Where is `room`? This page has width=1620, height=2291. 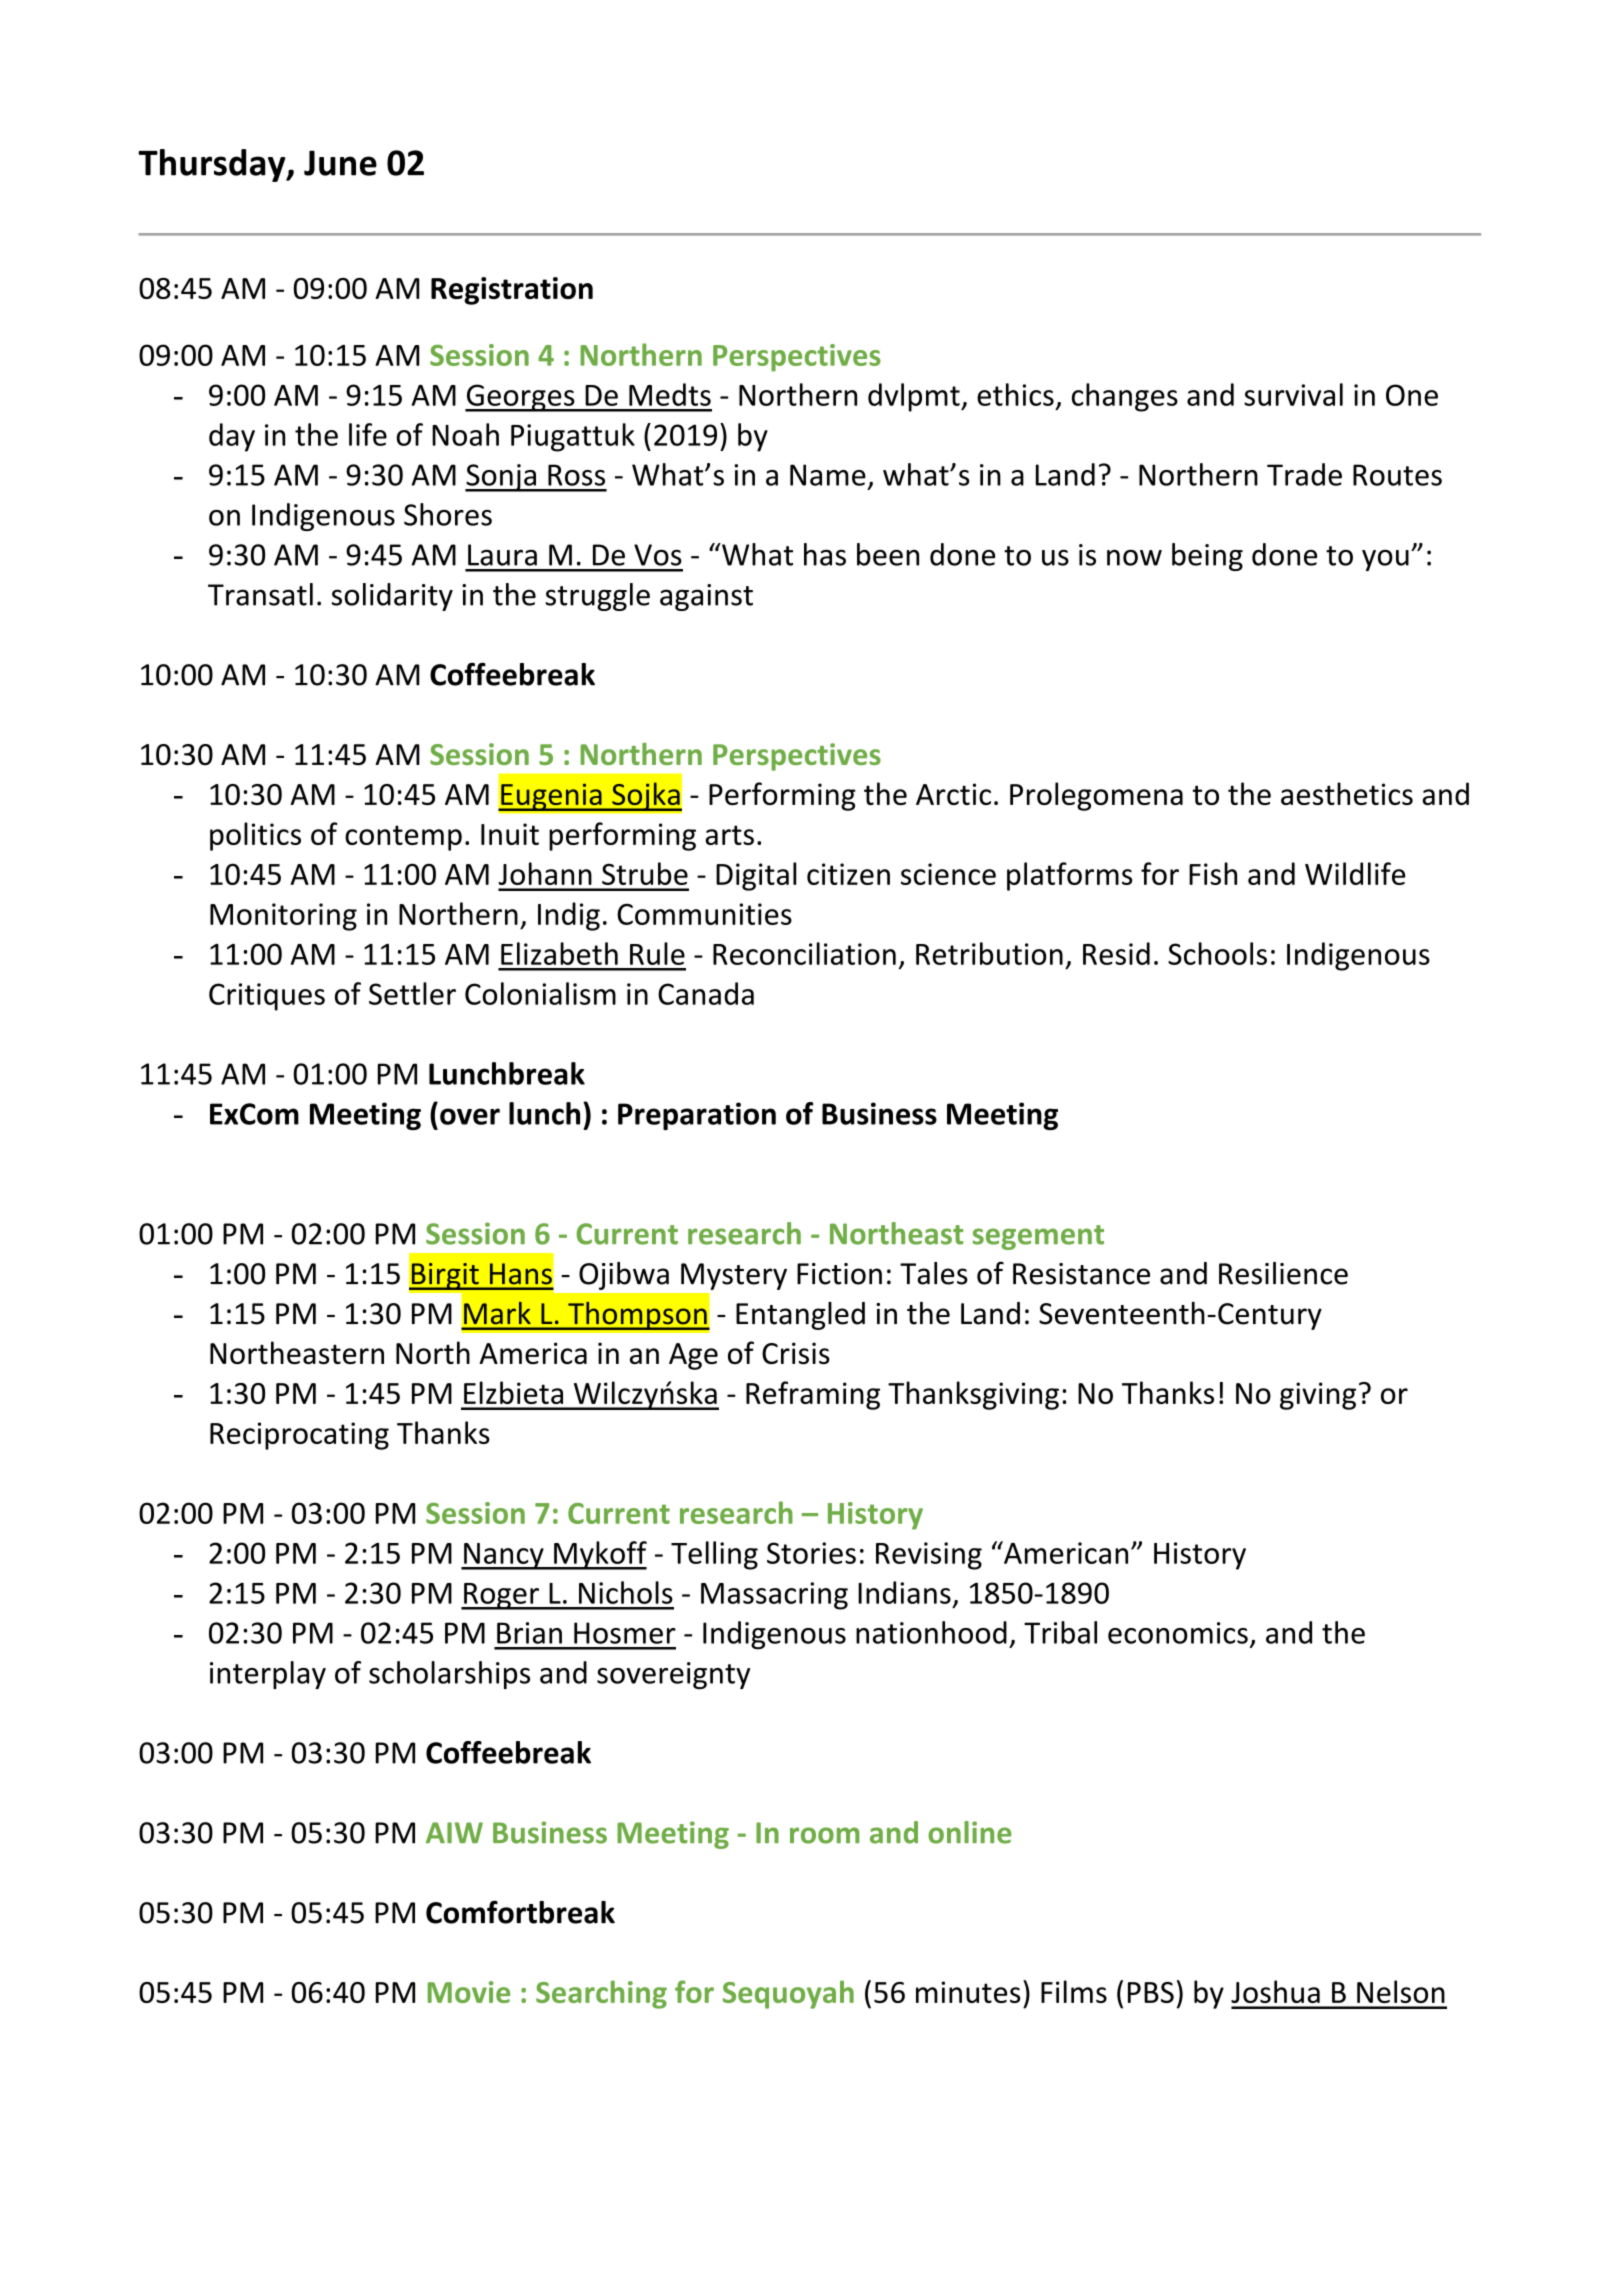 room is located at coordinates (825, 1835).
